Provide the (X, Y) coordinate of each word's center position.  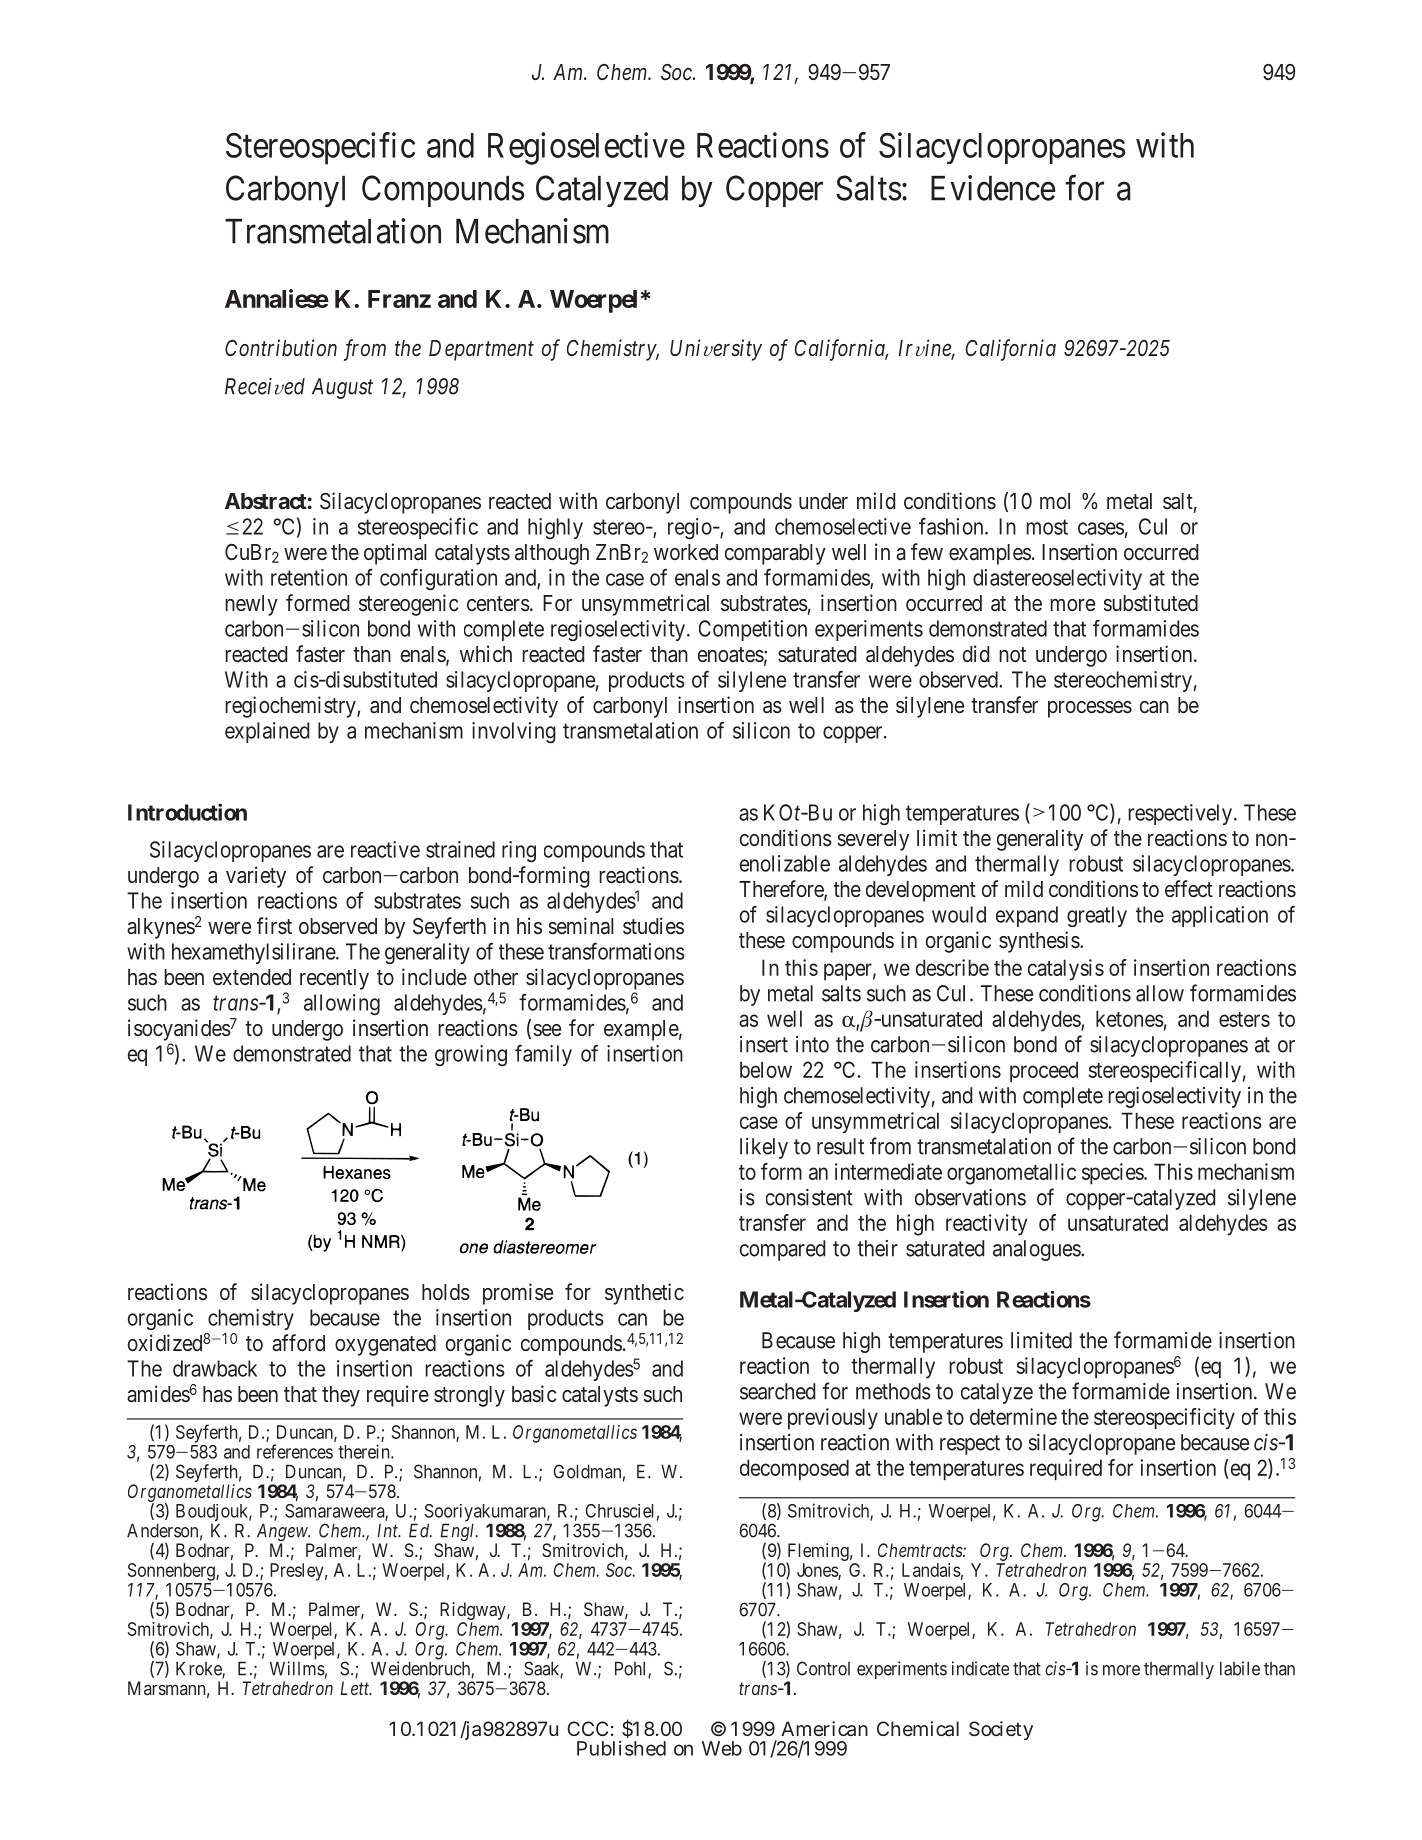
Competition (753, 630)
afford (298, 1343)
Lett (356, 1688)
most (1047, 527)
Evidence (993, 188)
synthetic (644, 1294)
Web (722, 1748)
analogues (1037, 1250)
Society (1001, 1730)
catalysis (1066, 970)
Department (481, 350)
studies (653, 925)
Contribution (281, 348)
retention (309, 577)
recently (334, 979)
